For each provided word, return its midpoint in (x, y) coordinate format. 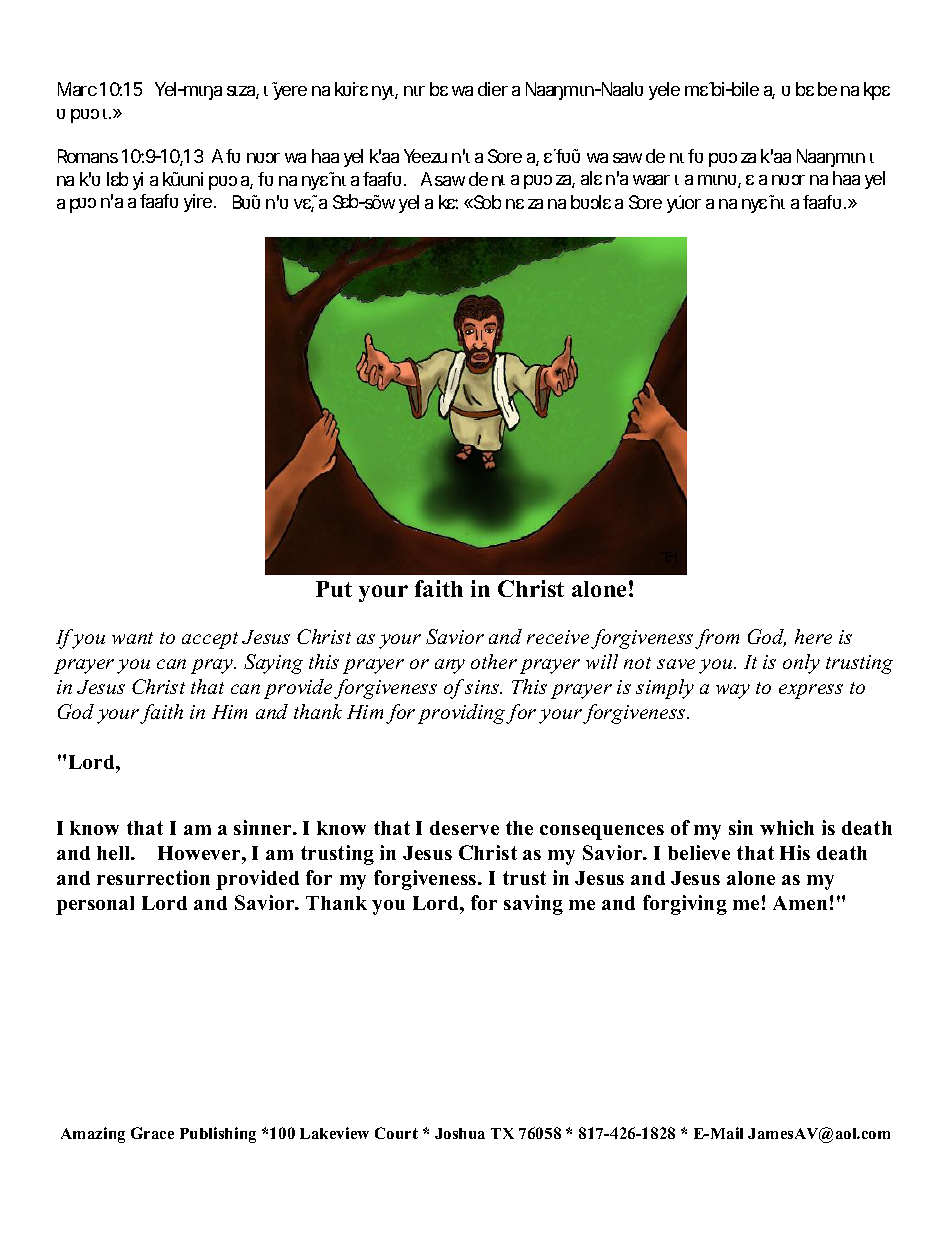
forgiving (685, 905)
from (717, 639)
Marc (80, 89)
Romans (91, 156)
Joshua (460, 1133)
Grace (152, 1133)
